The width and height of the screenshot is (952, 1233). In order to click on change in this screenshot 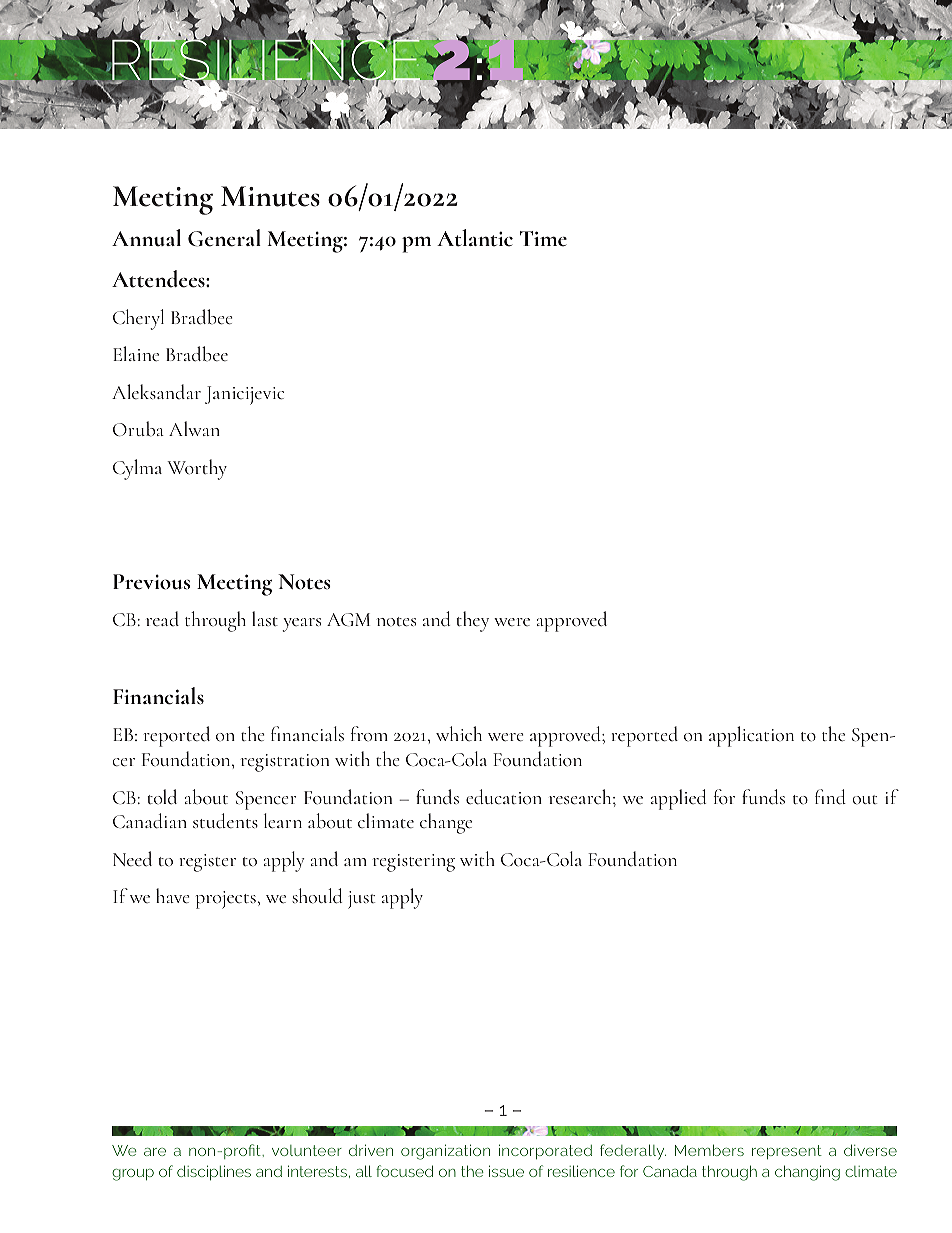, I will do `click(446, 823)`.
